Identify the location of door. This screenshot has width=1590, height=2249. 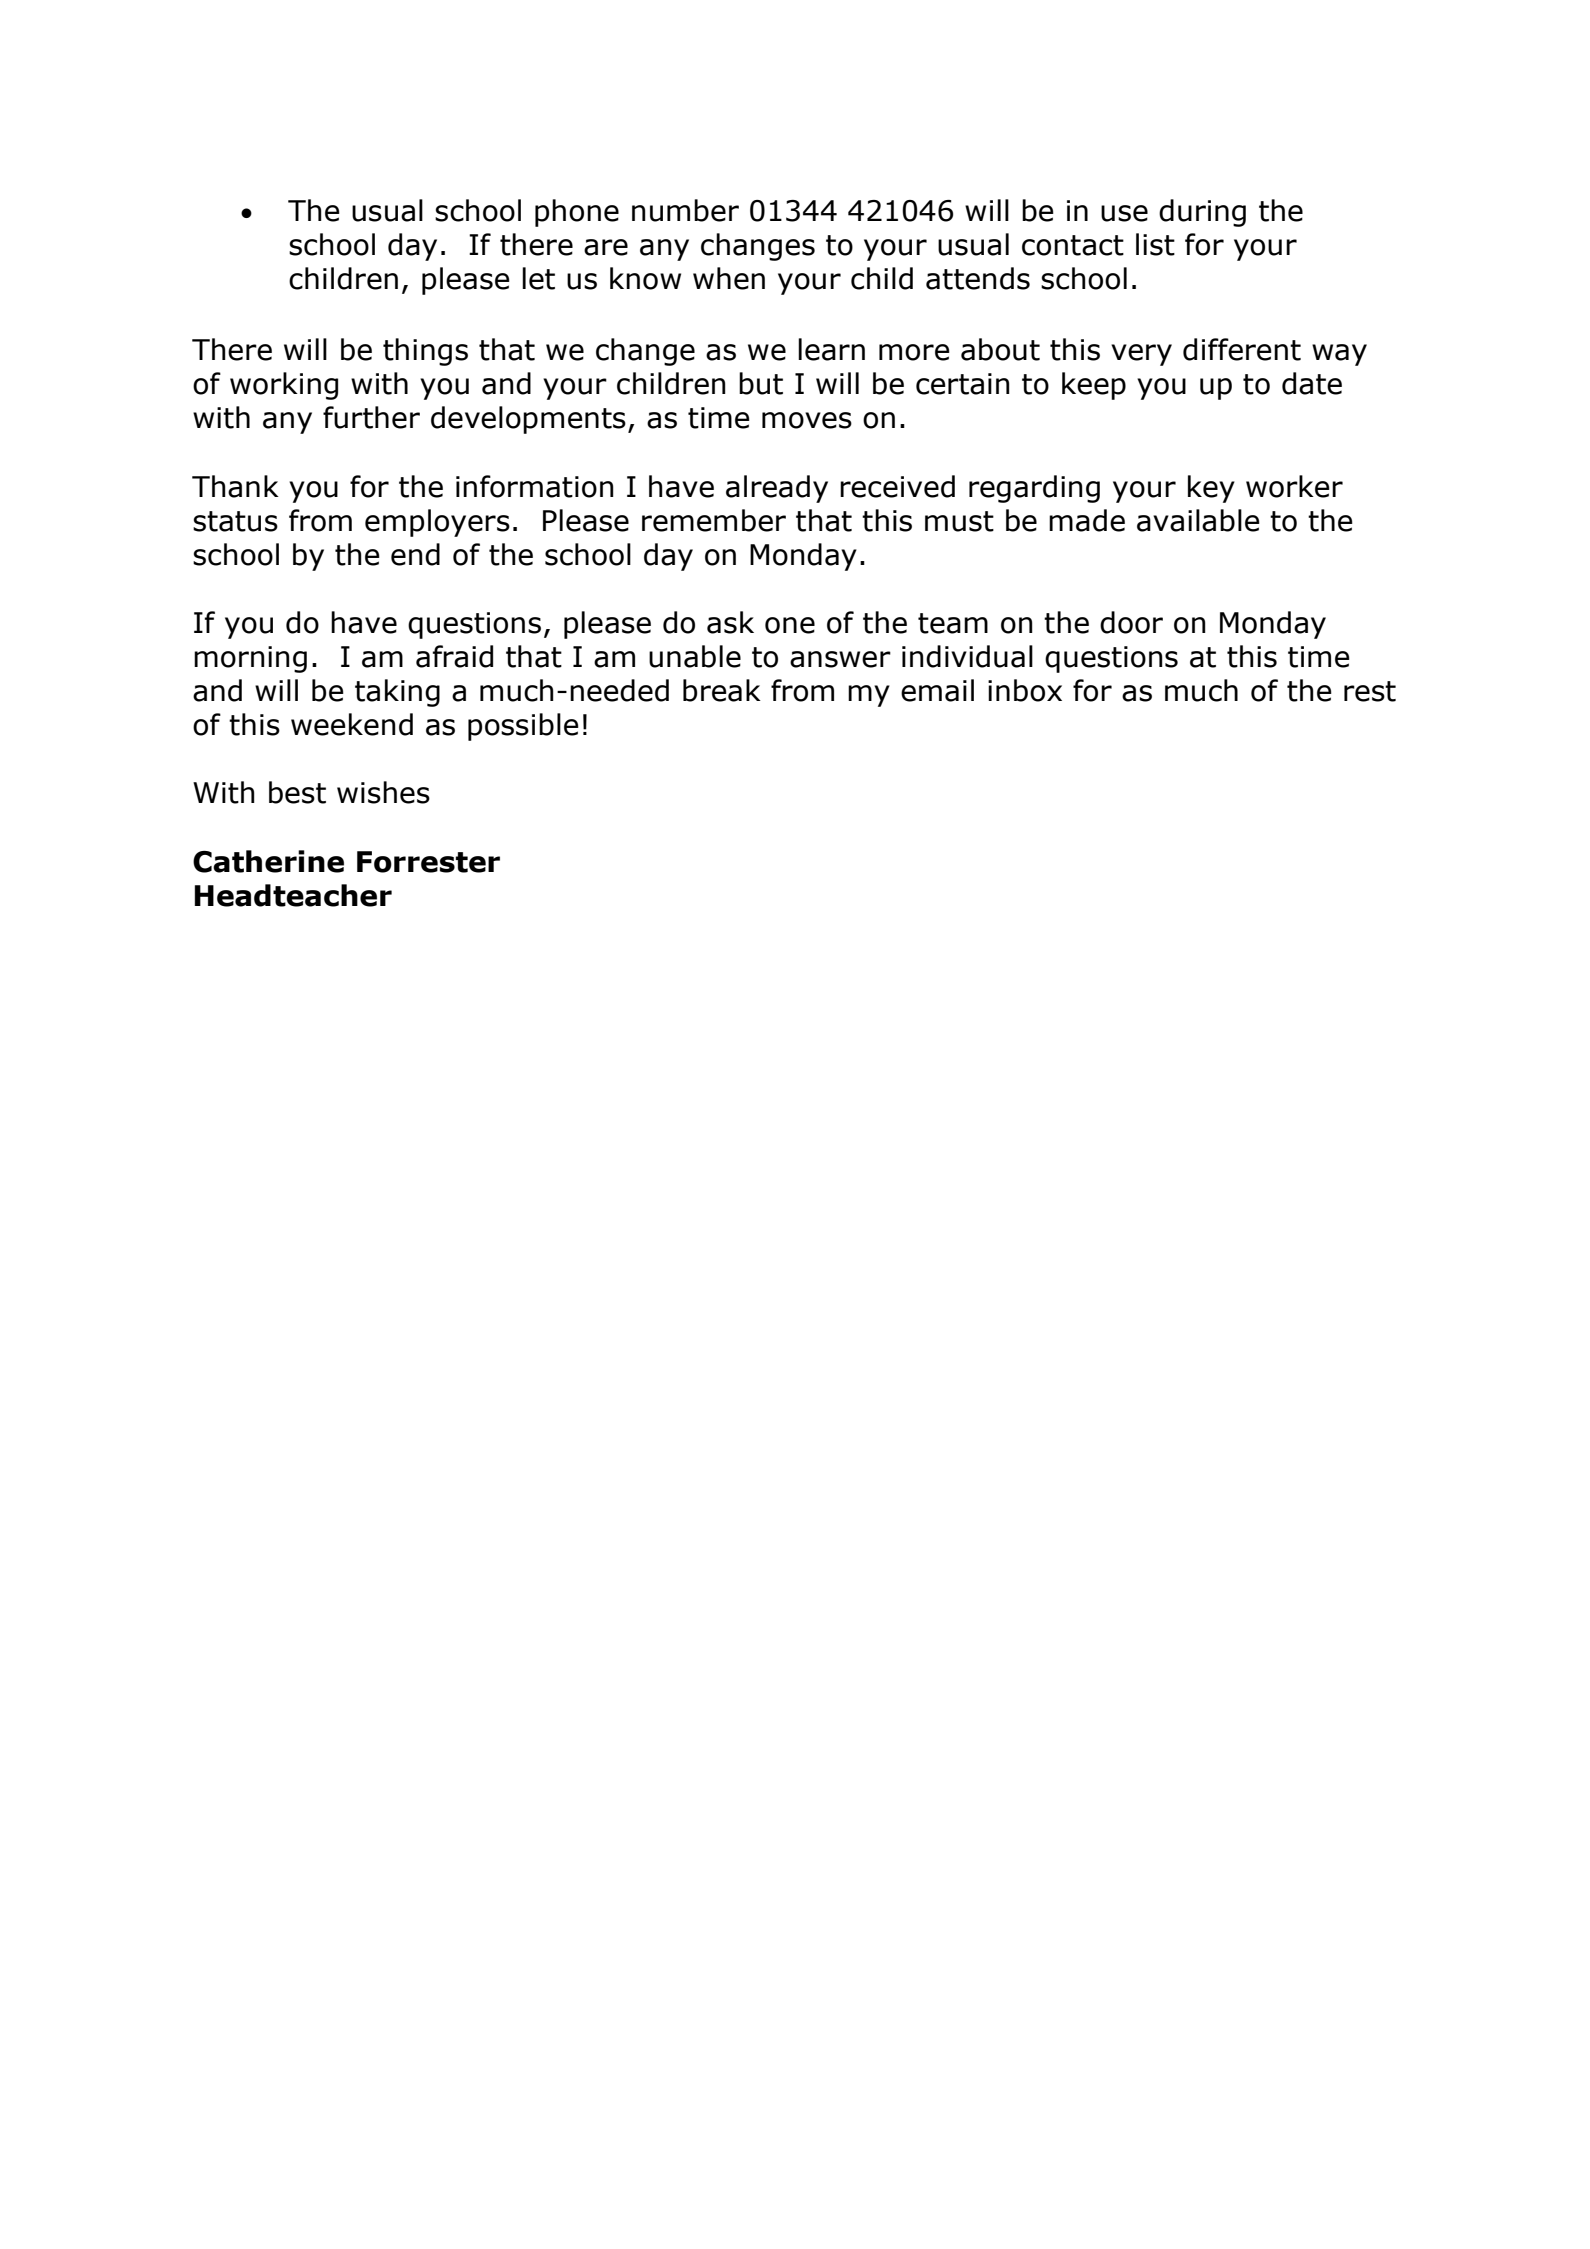
(1131, 622).
